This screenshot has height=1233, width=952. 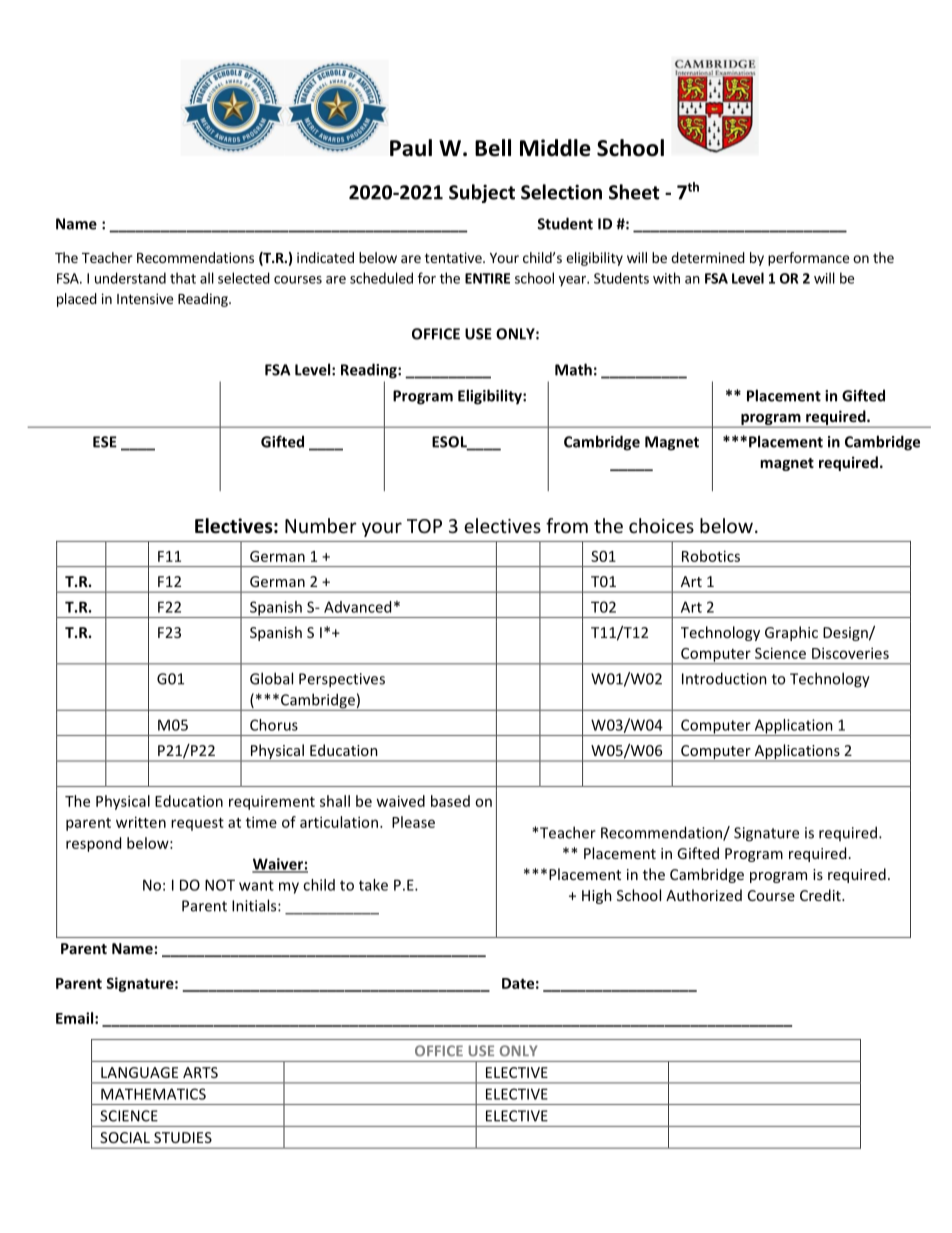 What do you see at coordinates (634, 192) in the screenshot?
I see `Sheet` at bounding box center [634, 192].
